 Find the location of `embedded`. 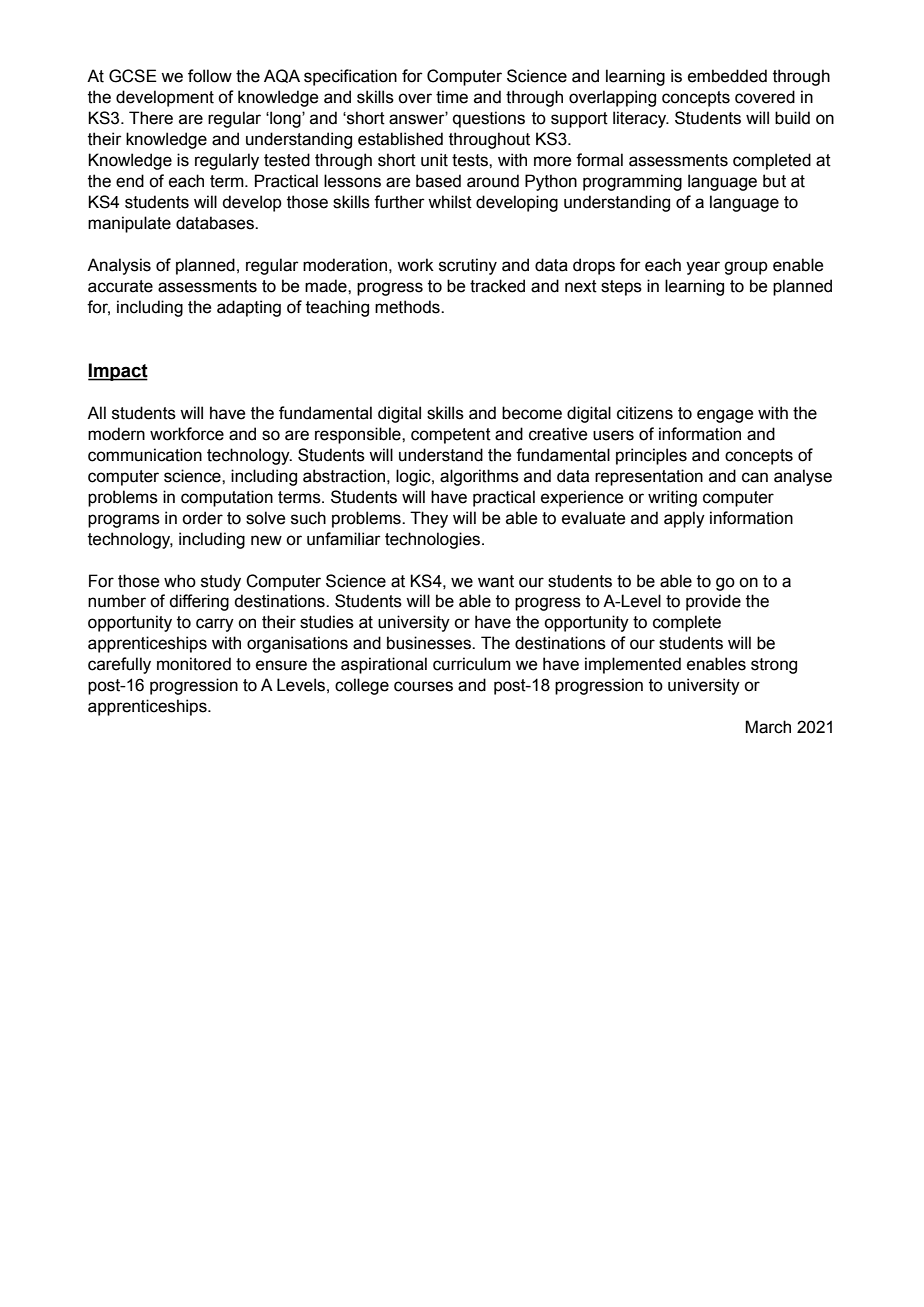

embedded is located at coordinates (727, 76).
